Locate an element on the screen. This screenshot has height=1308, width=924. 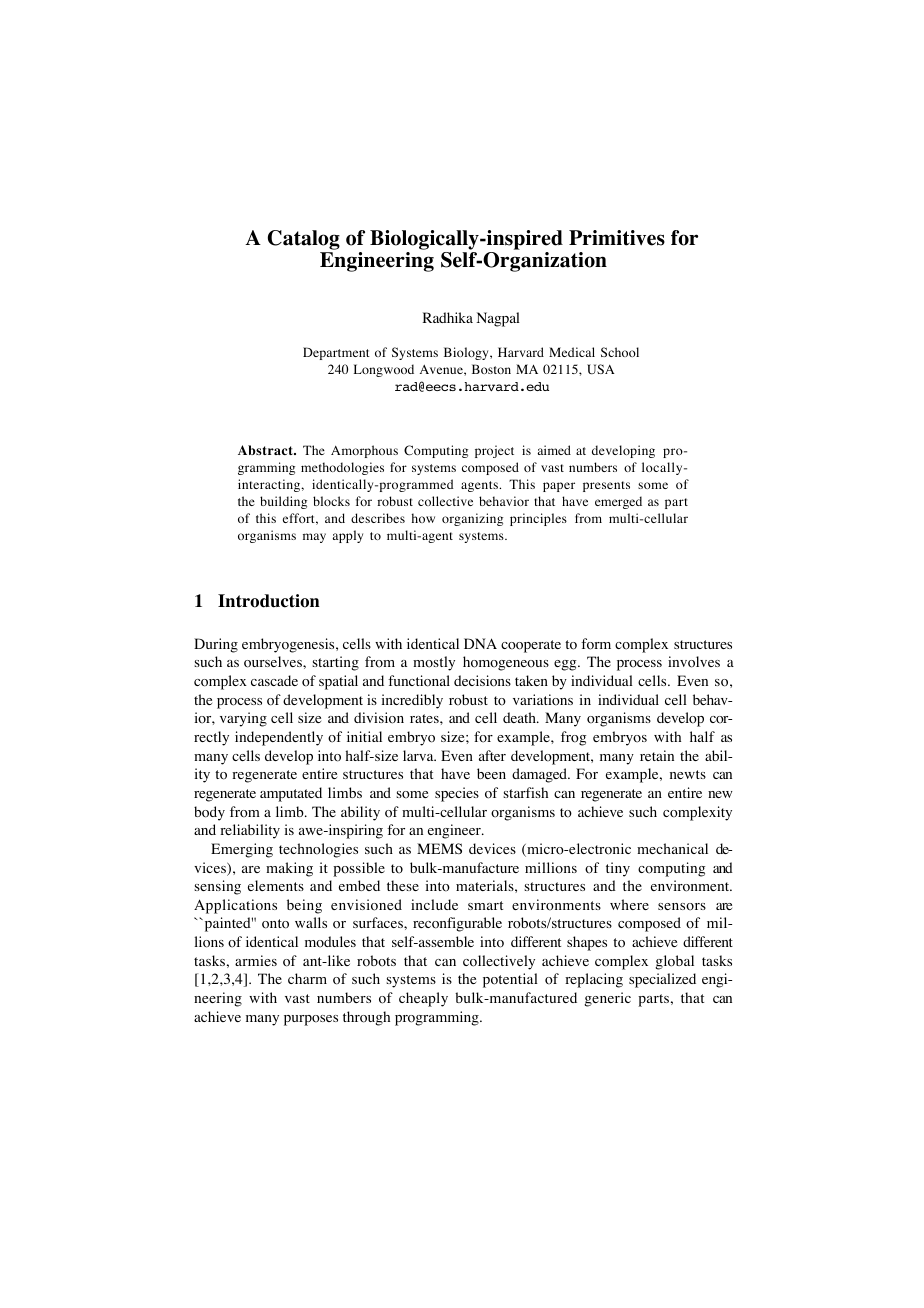
generic is located at coordinates (607, 999).
